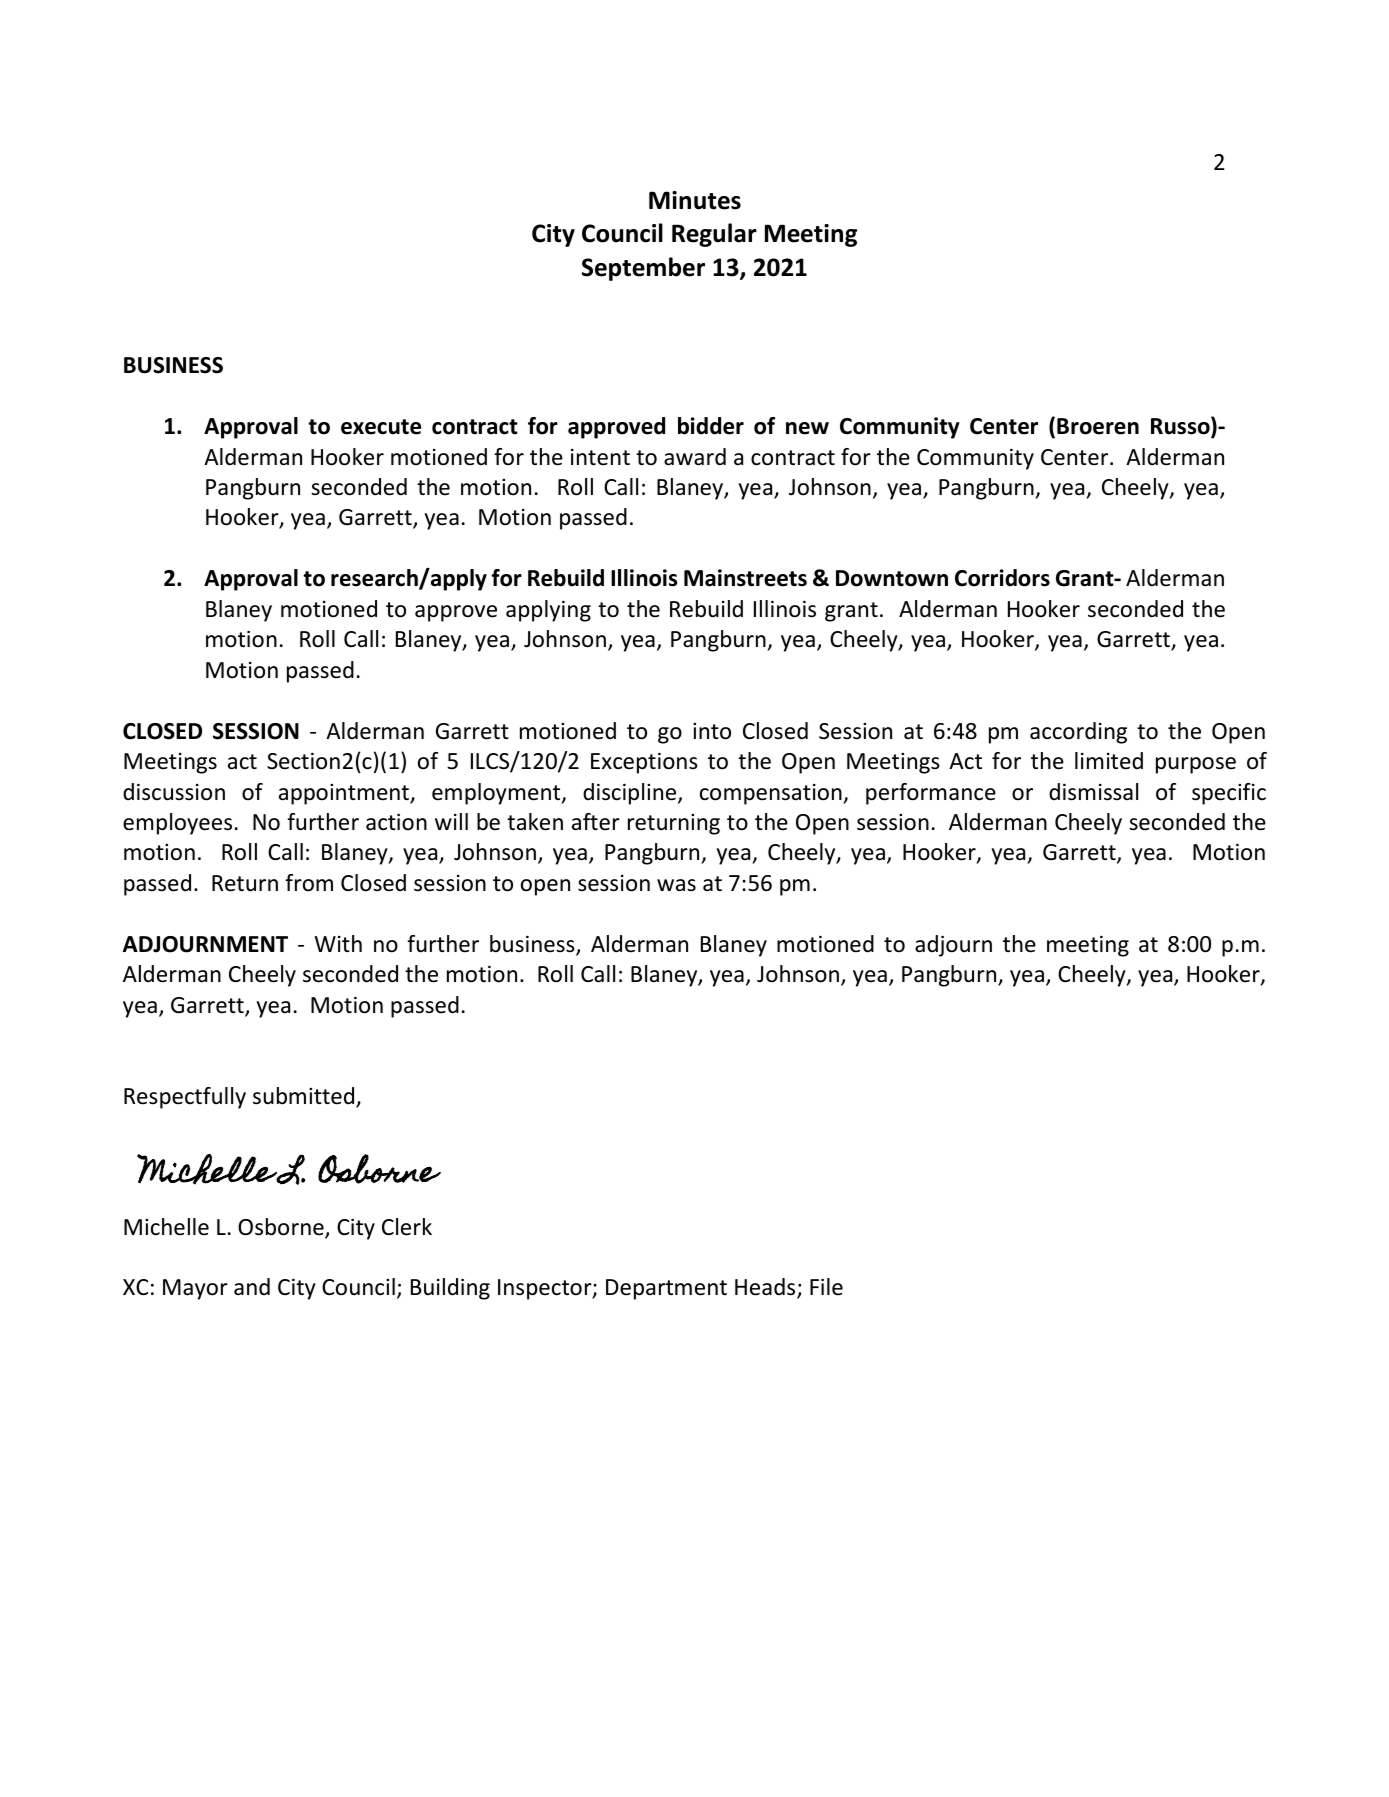 The image size is (1389, 1797). I want to click on September, so click(643, 269).
